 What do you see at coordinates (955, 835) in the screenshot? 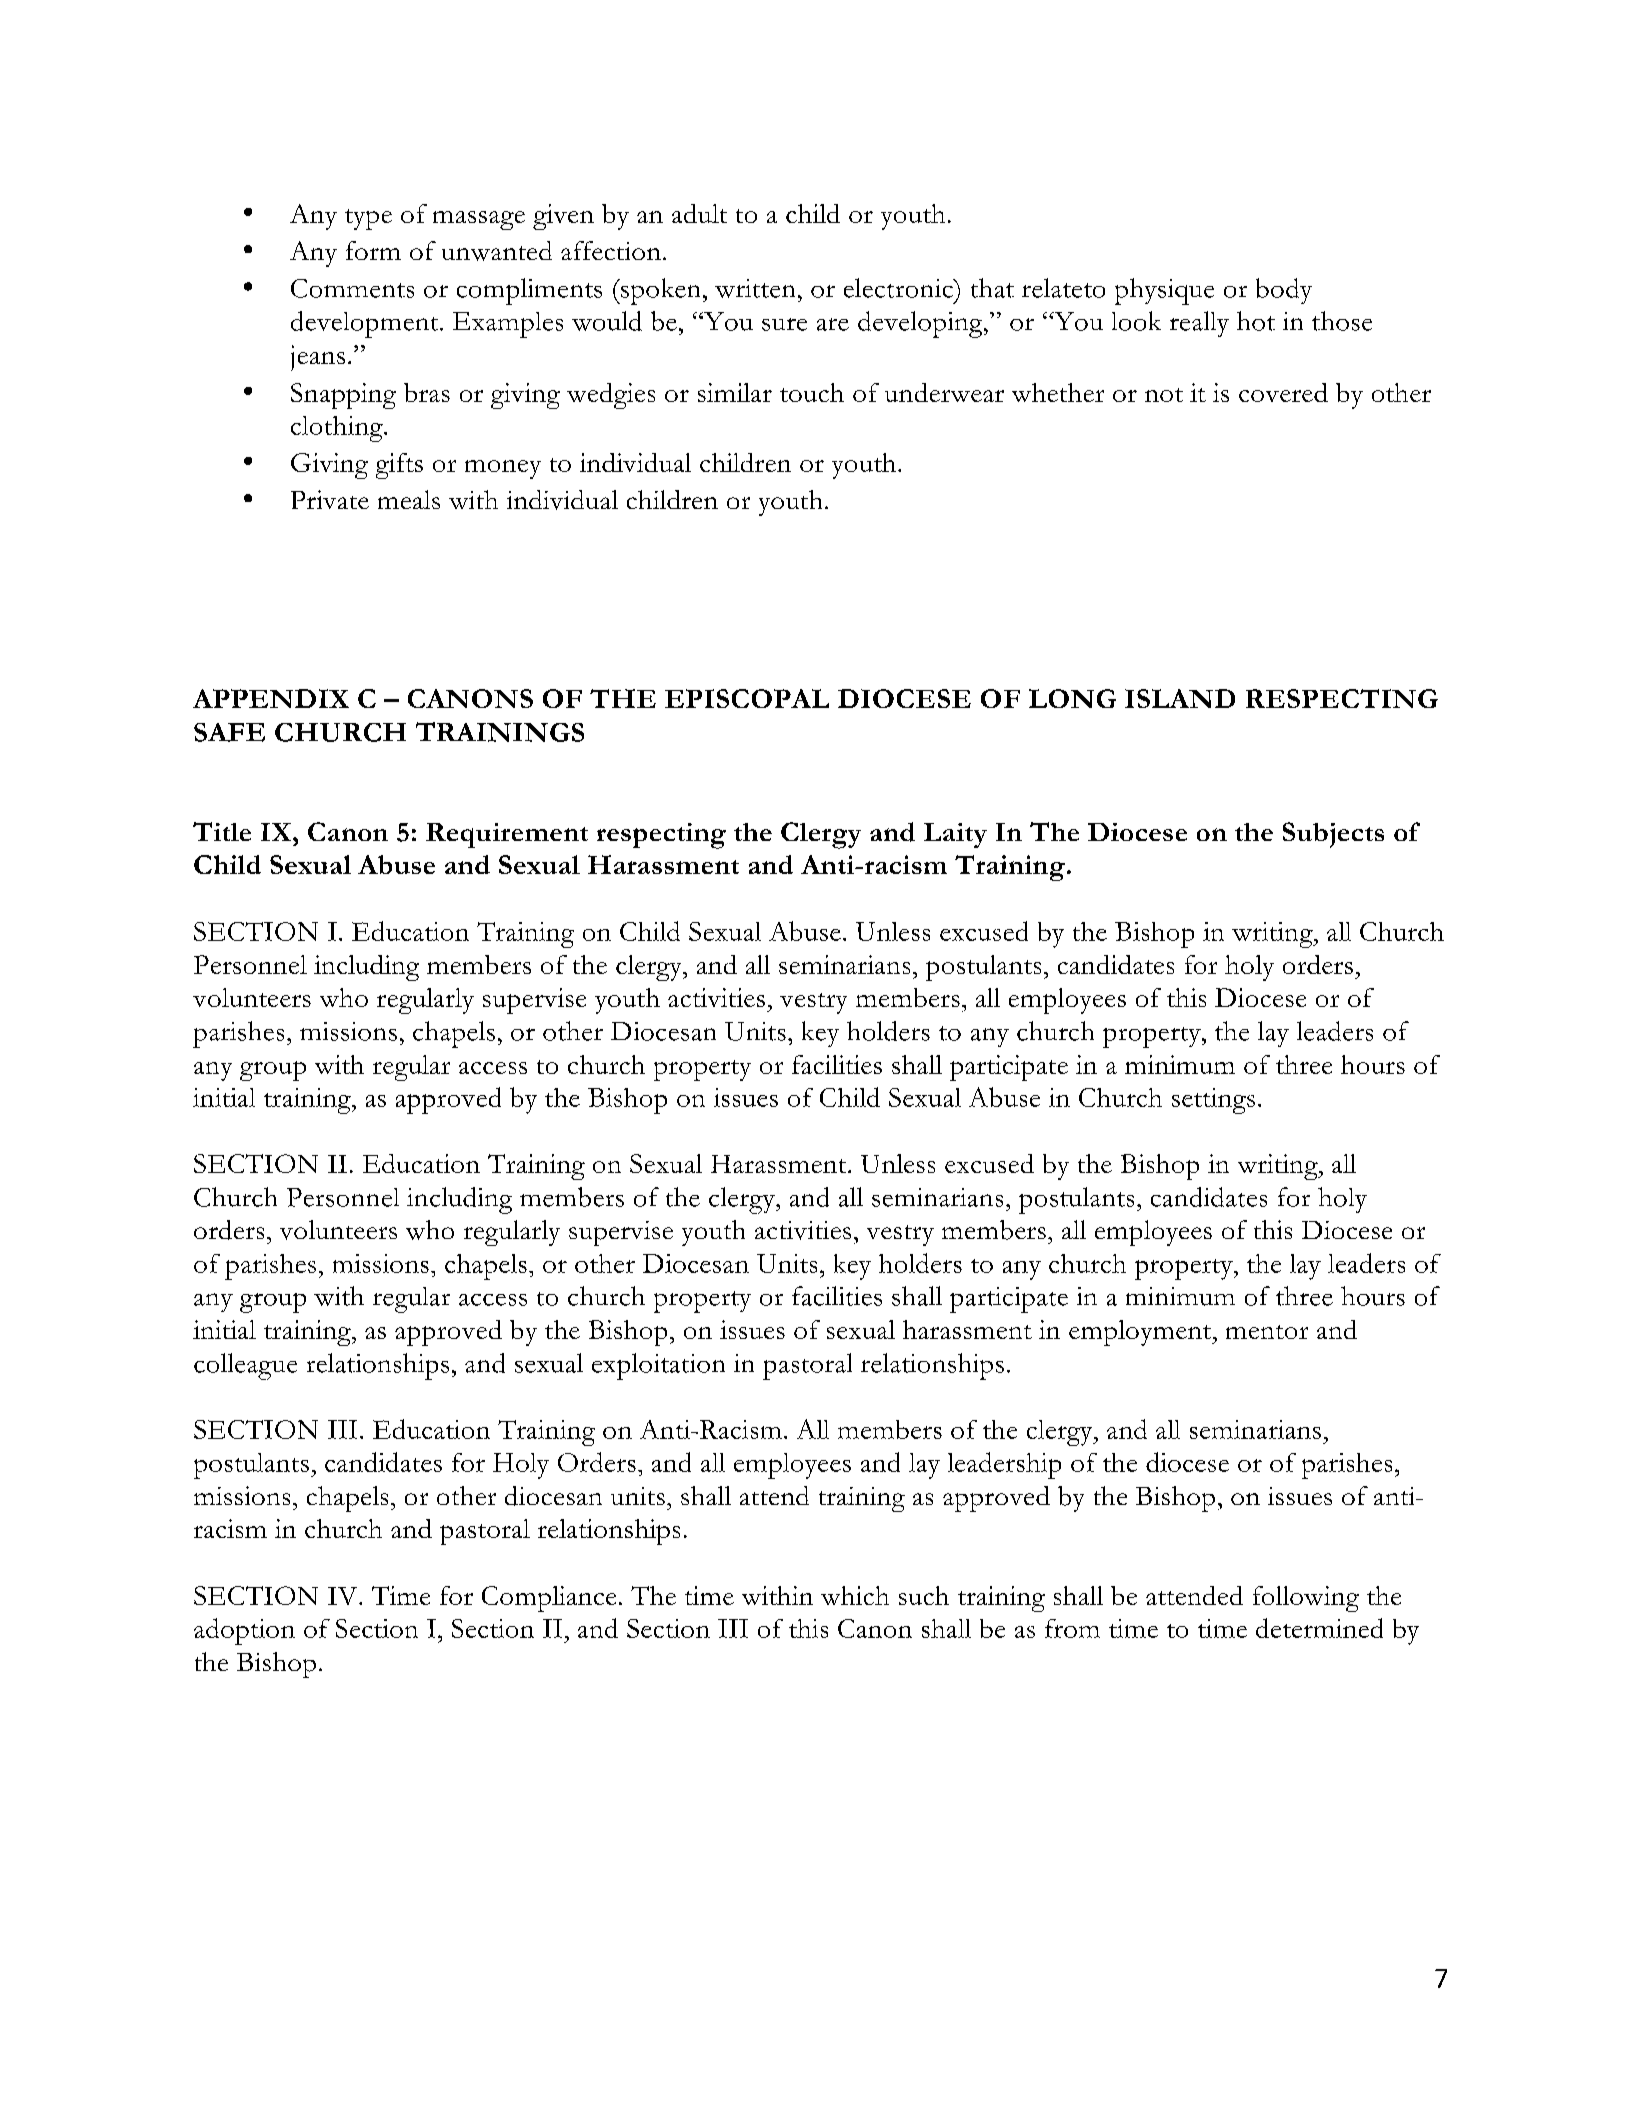
I see `Laity` at bounding box center [955, 835].
